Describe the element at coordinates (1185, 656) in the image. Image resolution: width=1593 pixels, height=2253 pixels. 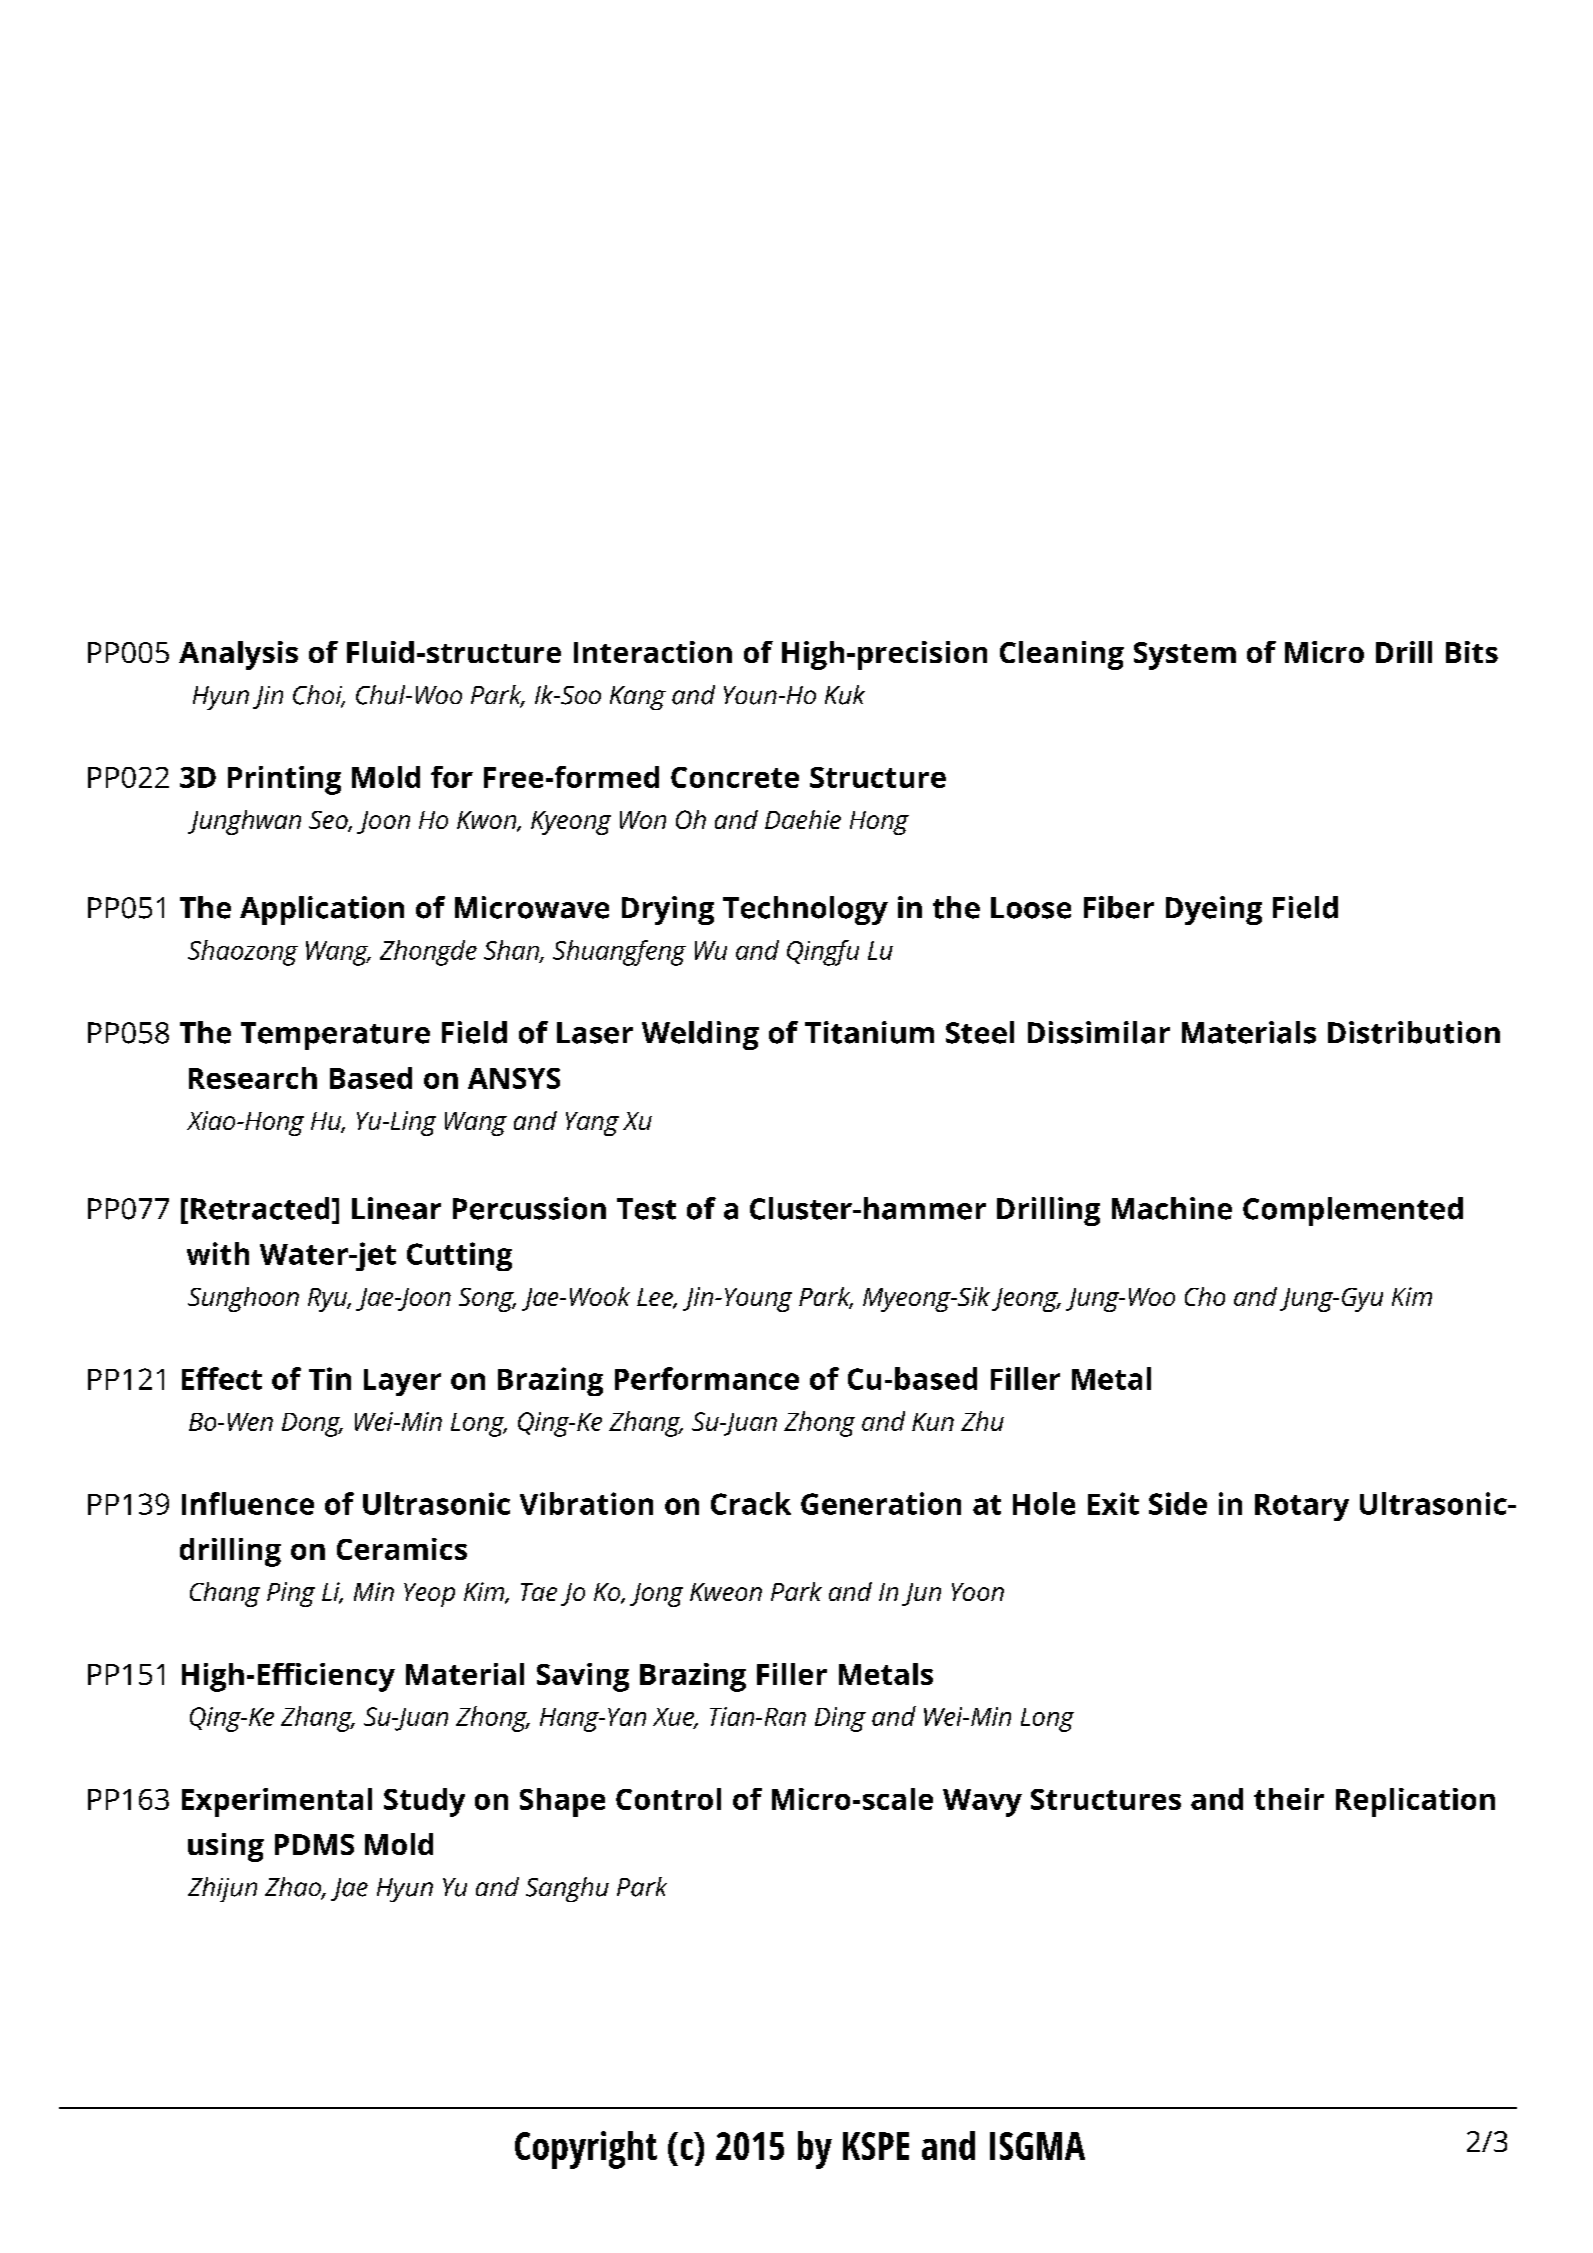
I see `System` at that location.
